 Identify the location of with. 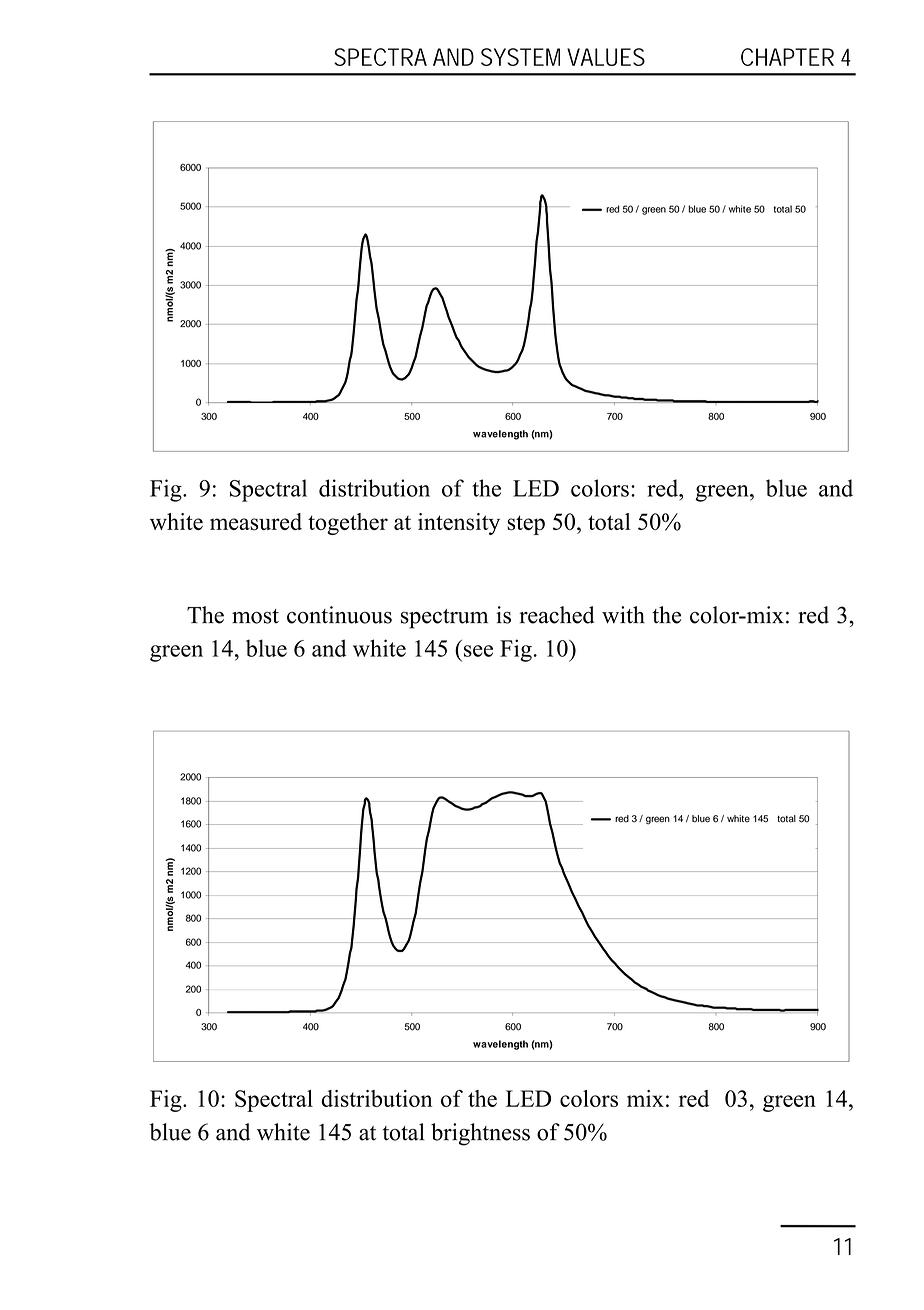
(623, 615).
